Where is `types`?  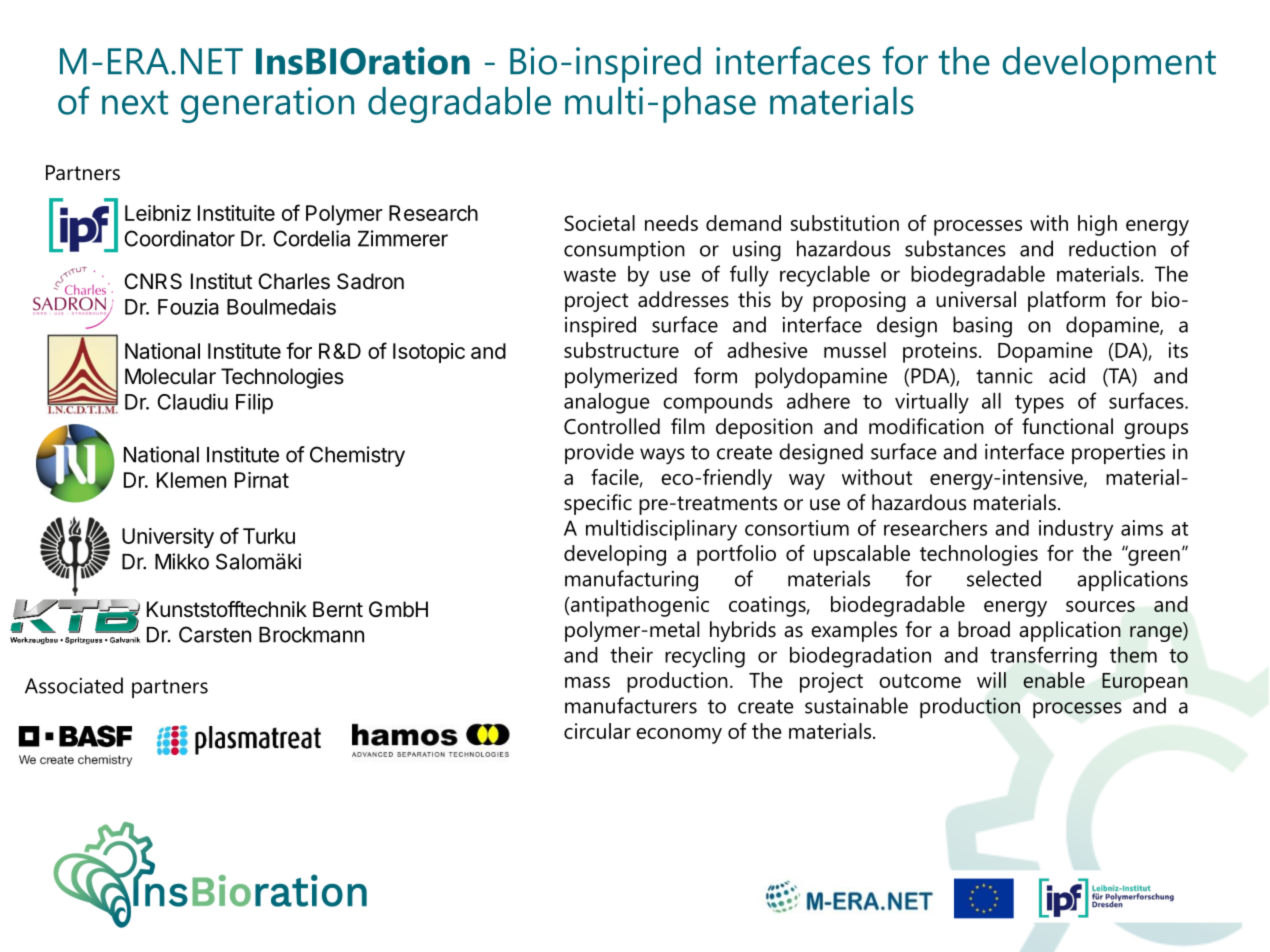 types is located at coordinates (1039, 404).
